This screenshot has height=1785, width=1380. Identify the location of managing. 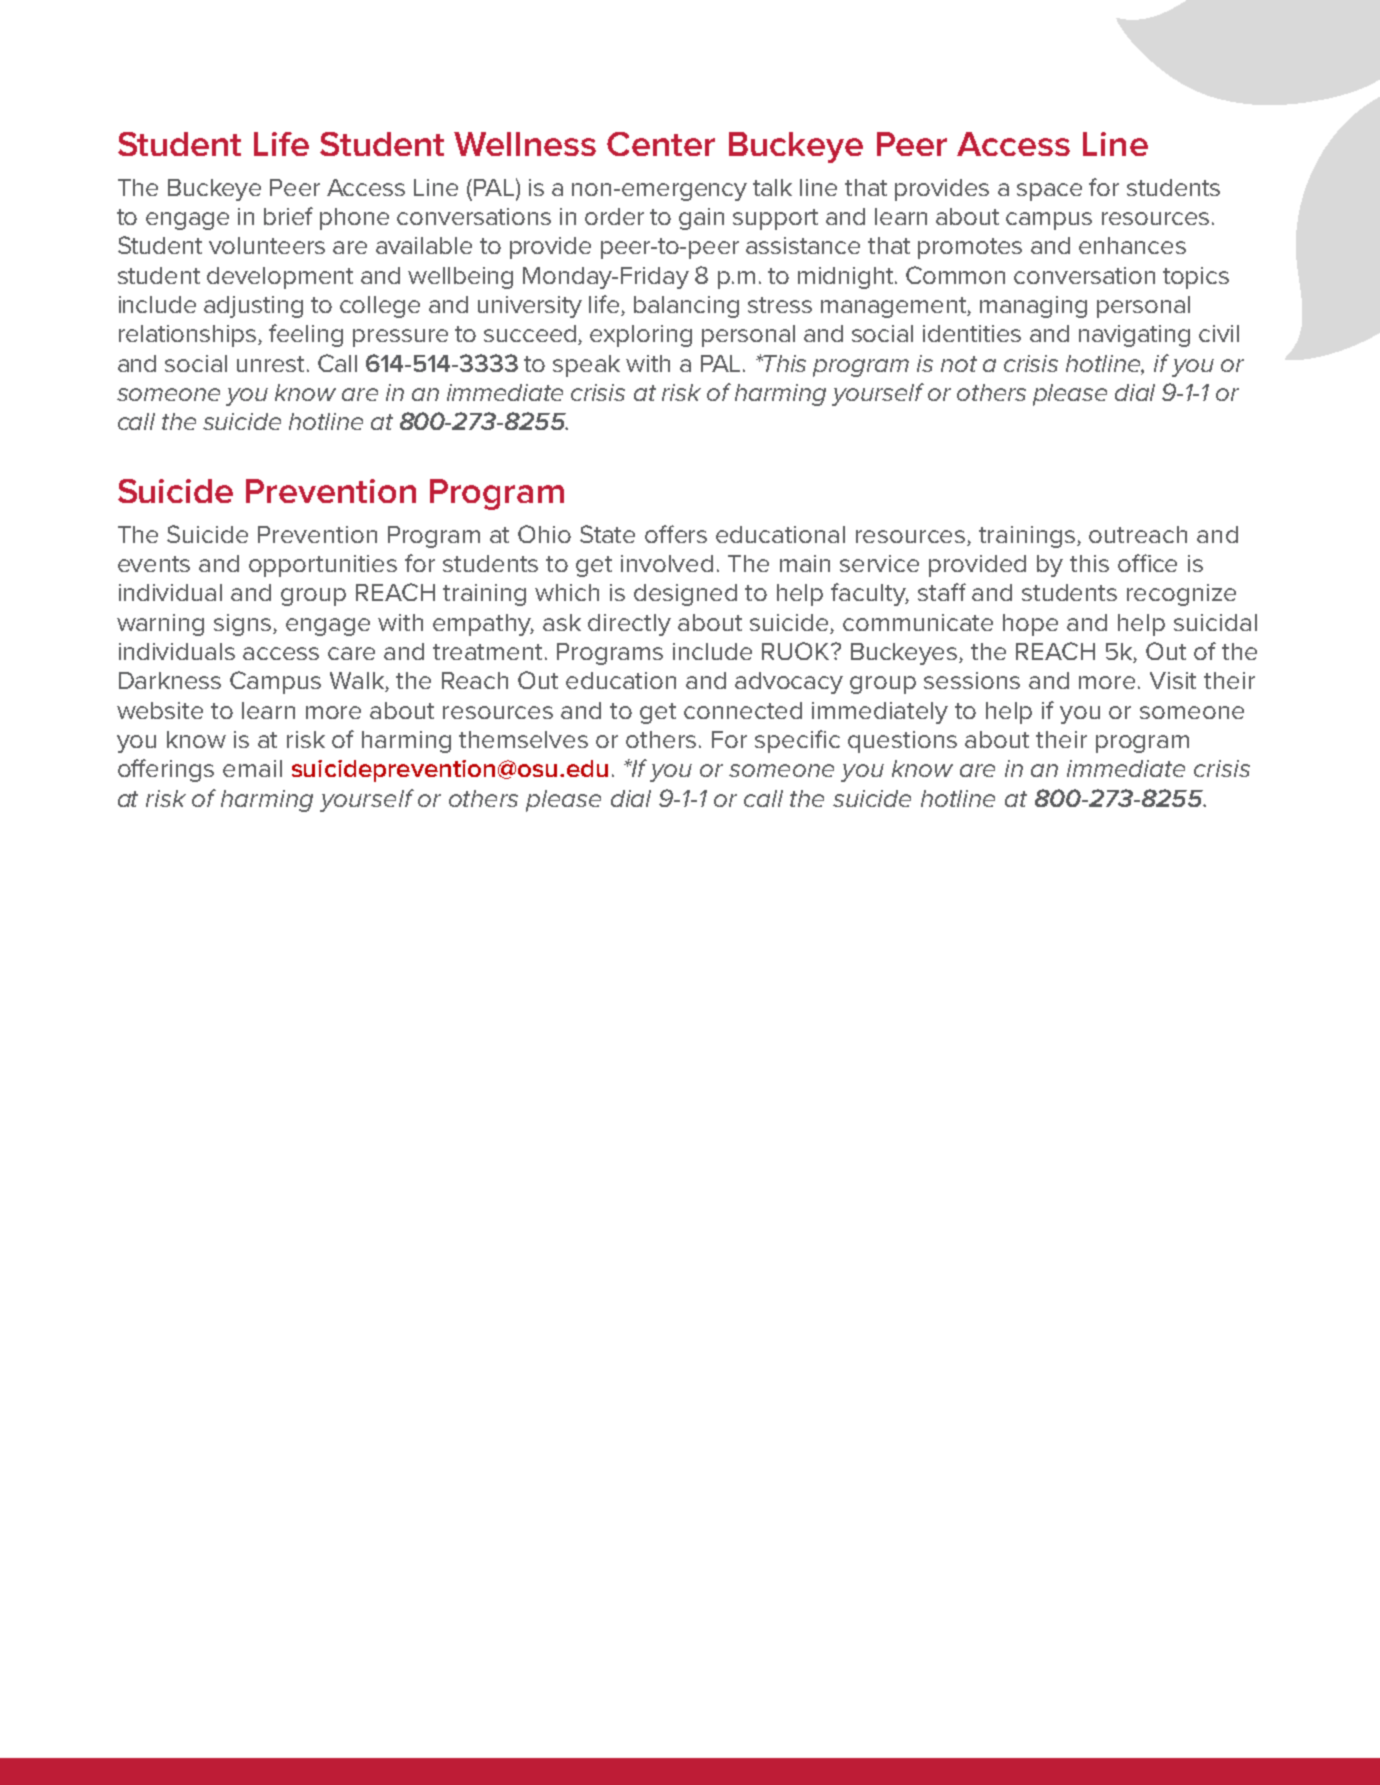
(1033, 307).
